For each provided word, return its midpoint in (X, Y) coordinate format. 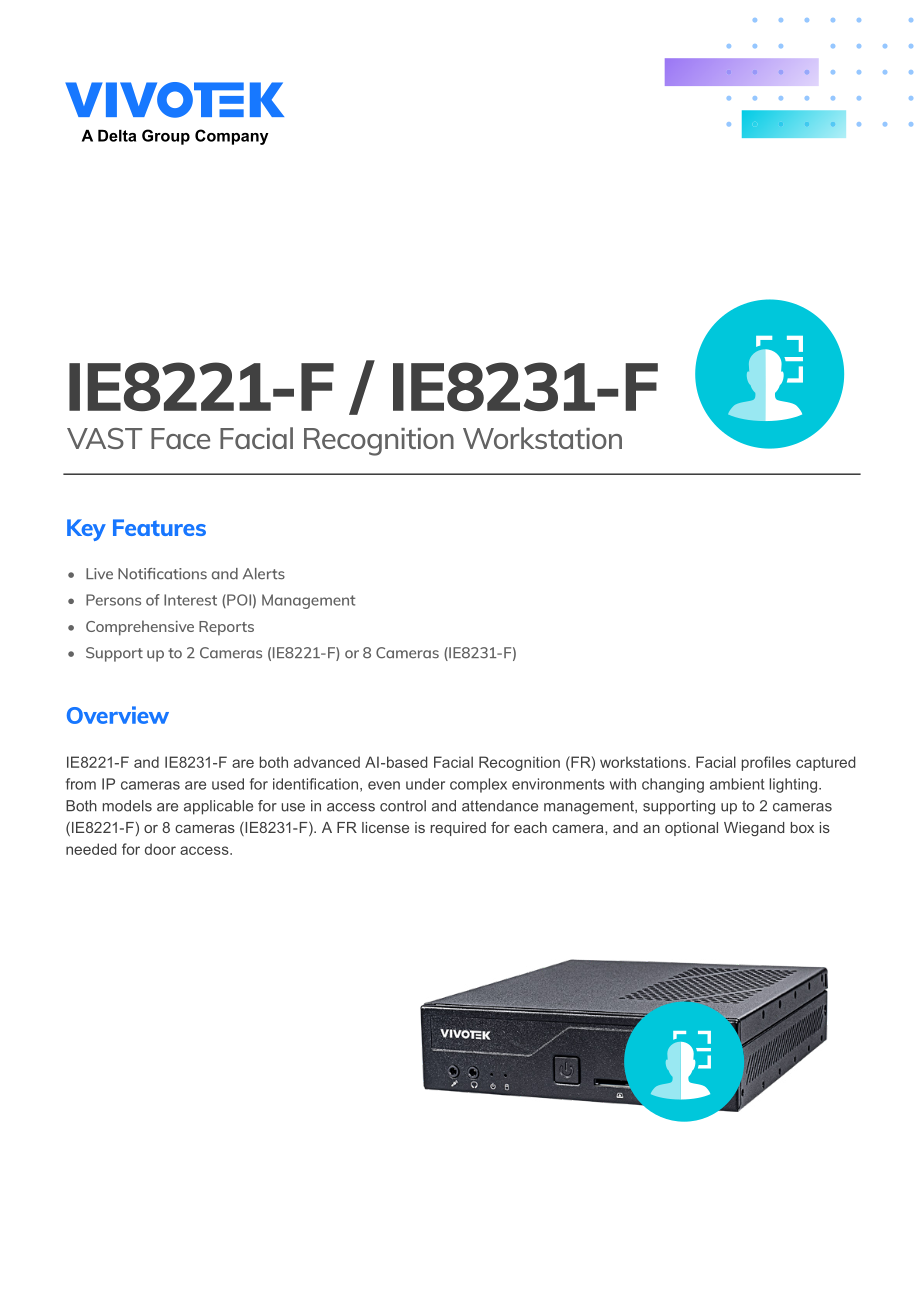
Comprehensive (140, 628)
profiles (766, 763)
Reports (226, 628)
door (160, 849)
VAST (104, 438)
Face (180, 438)
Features (159, 527)
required (458, 829)
